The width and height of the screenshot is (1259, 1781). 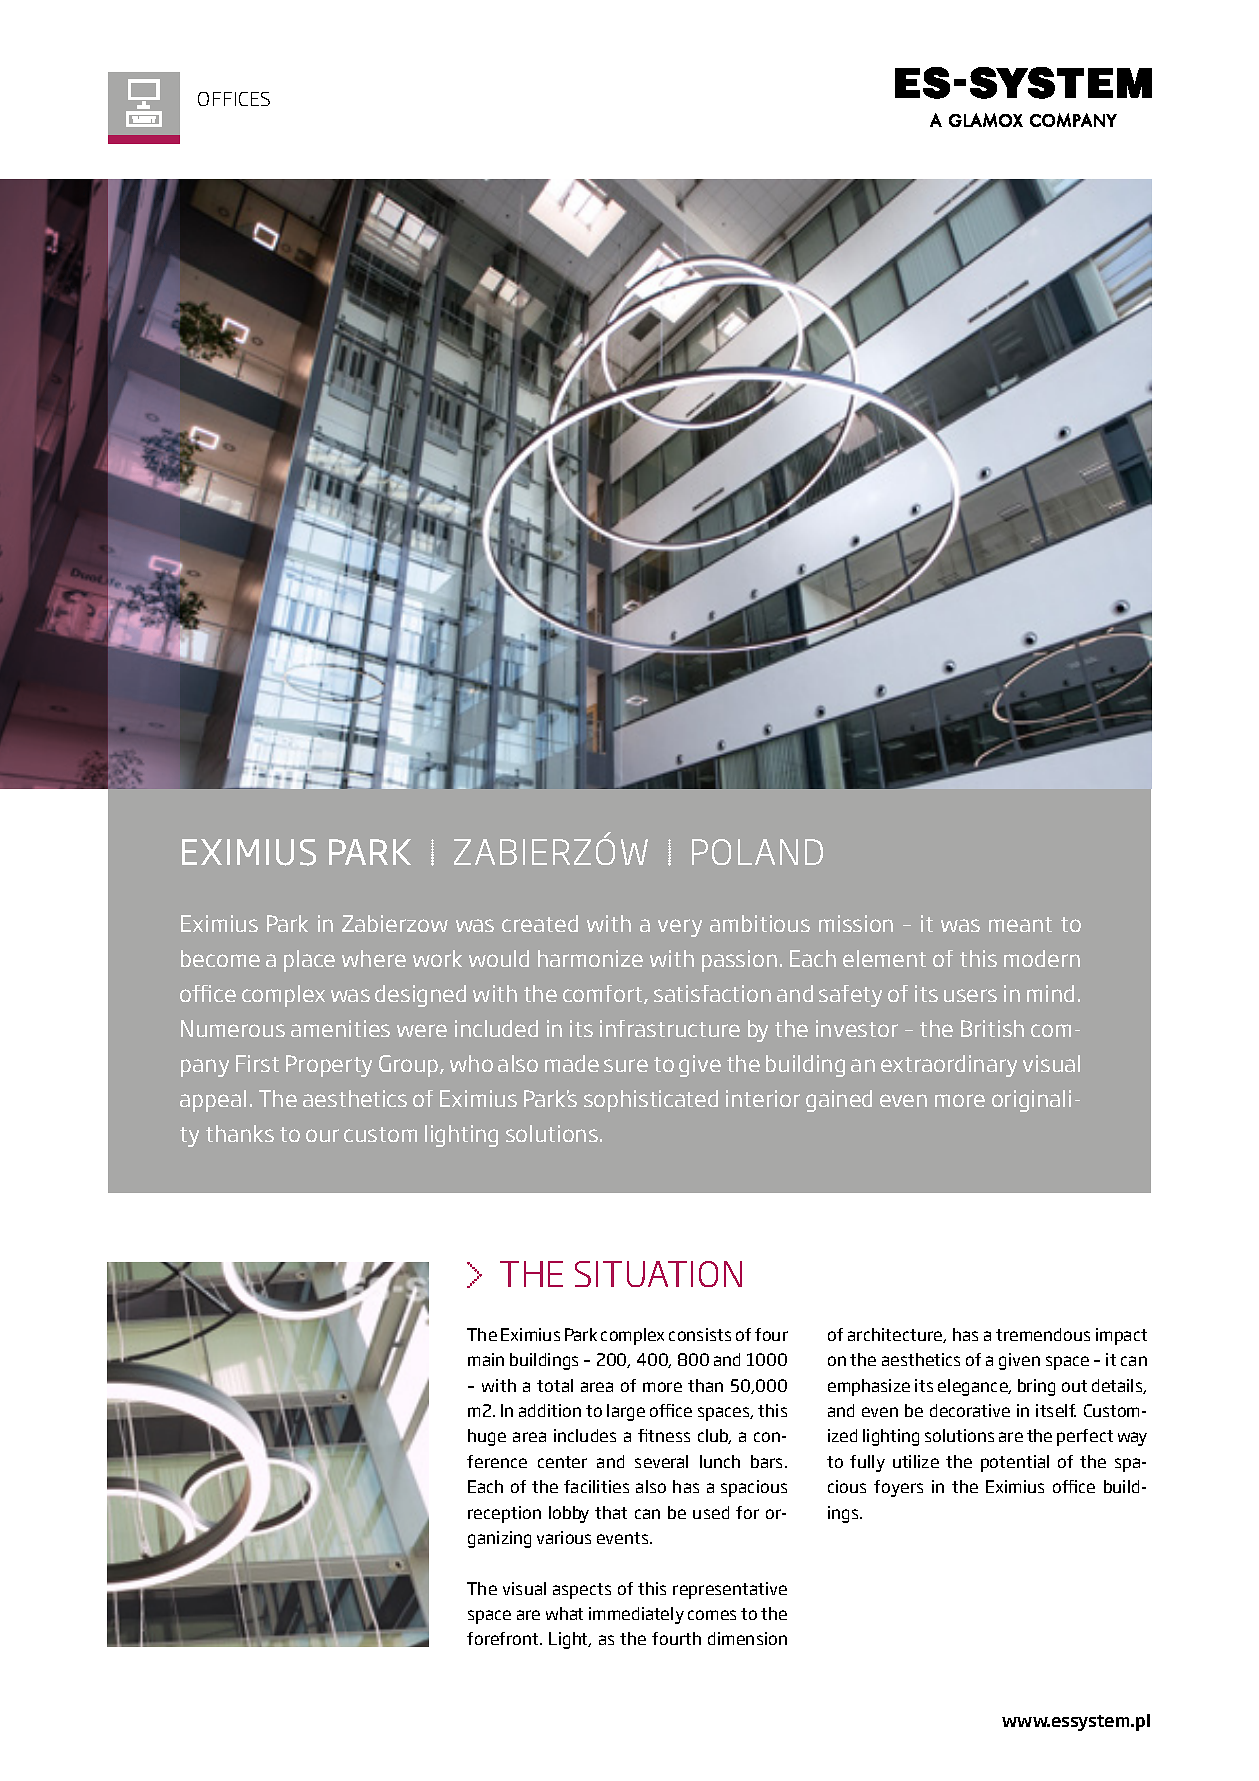 What do you see at coordinates (1043, 1334) in the screenshot?
I see `tremendous` at bounding box center [1043, 1334].
